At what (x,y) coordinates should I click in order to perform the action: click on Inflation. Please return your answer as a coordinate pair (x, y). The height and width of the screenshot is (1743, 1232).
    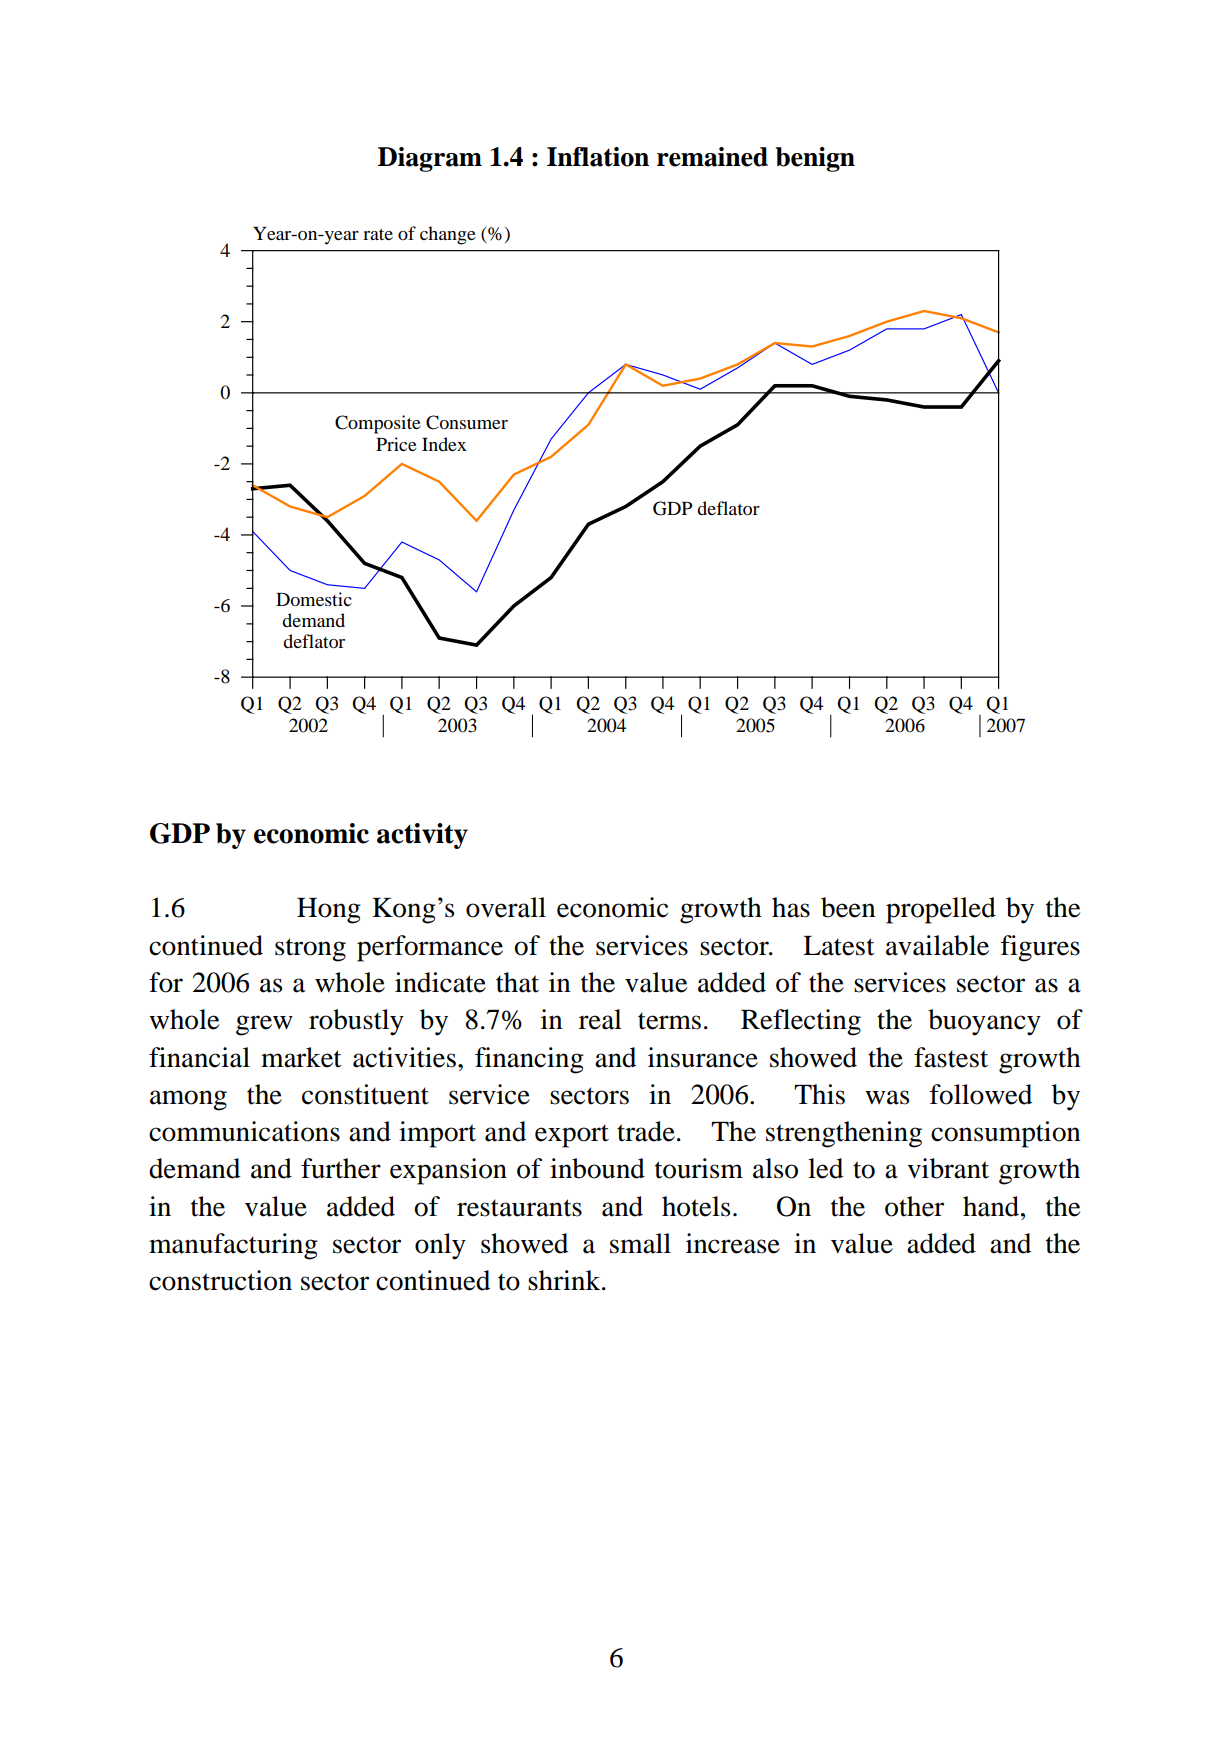
    Looking at the image, I should click on (598, 157).
